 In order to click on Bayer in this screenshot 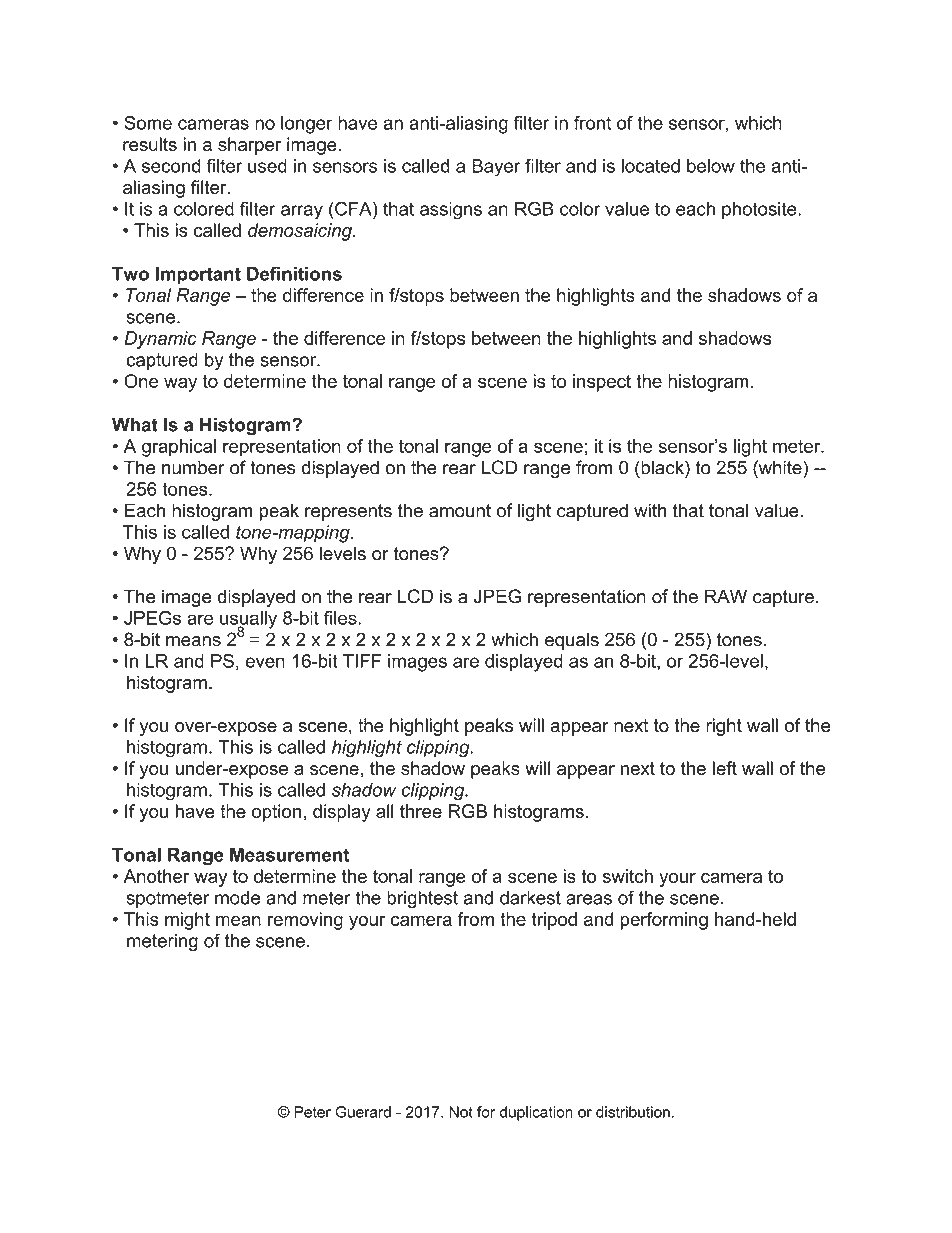, I will do `click(496, 168)`.
